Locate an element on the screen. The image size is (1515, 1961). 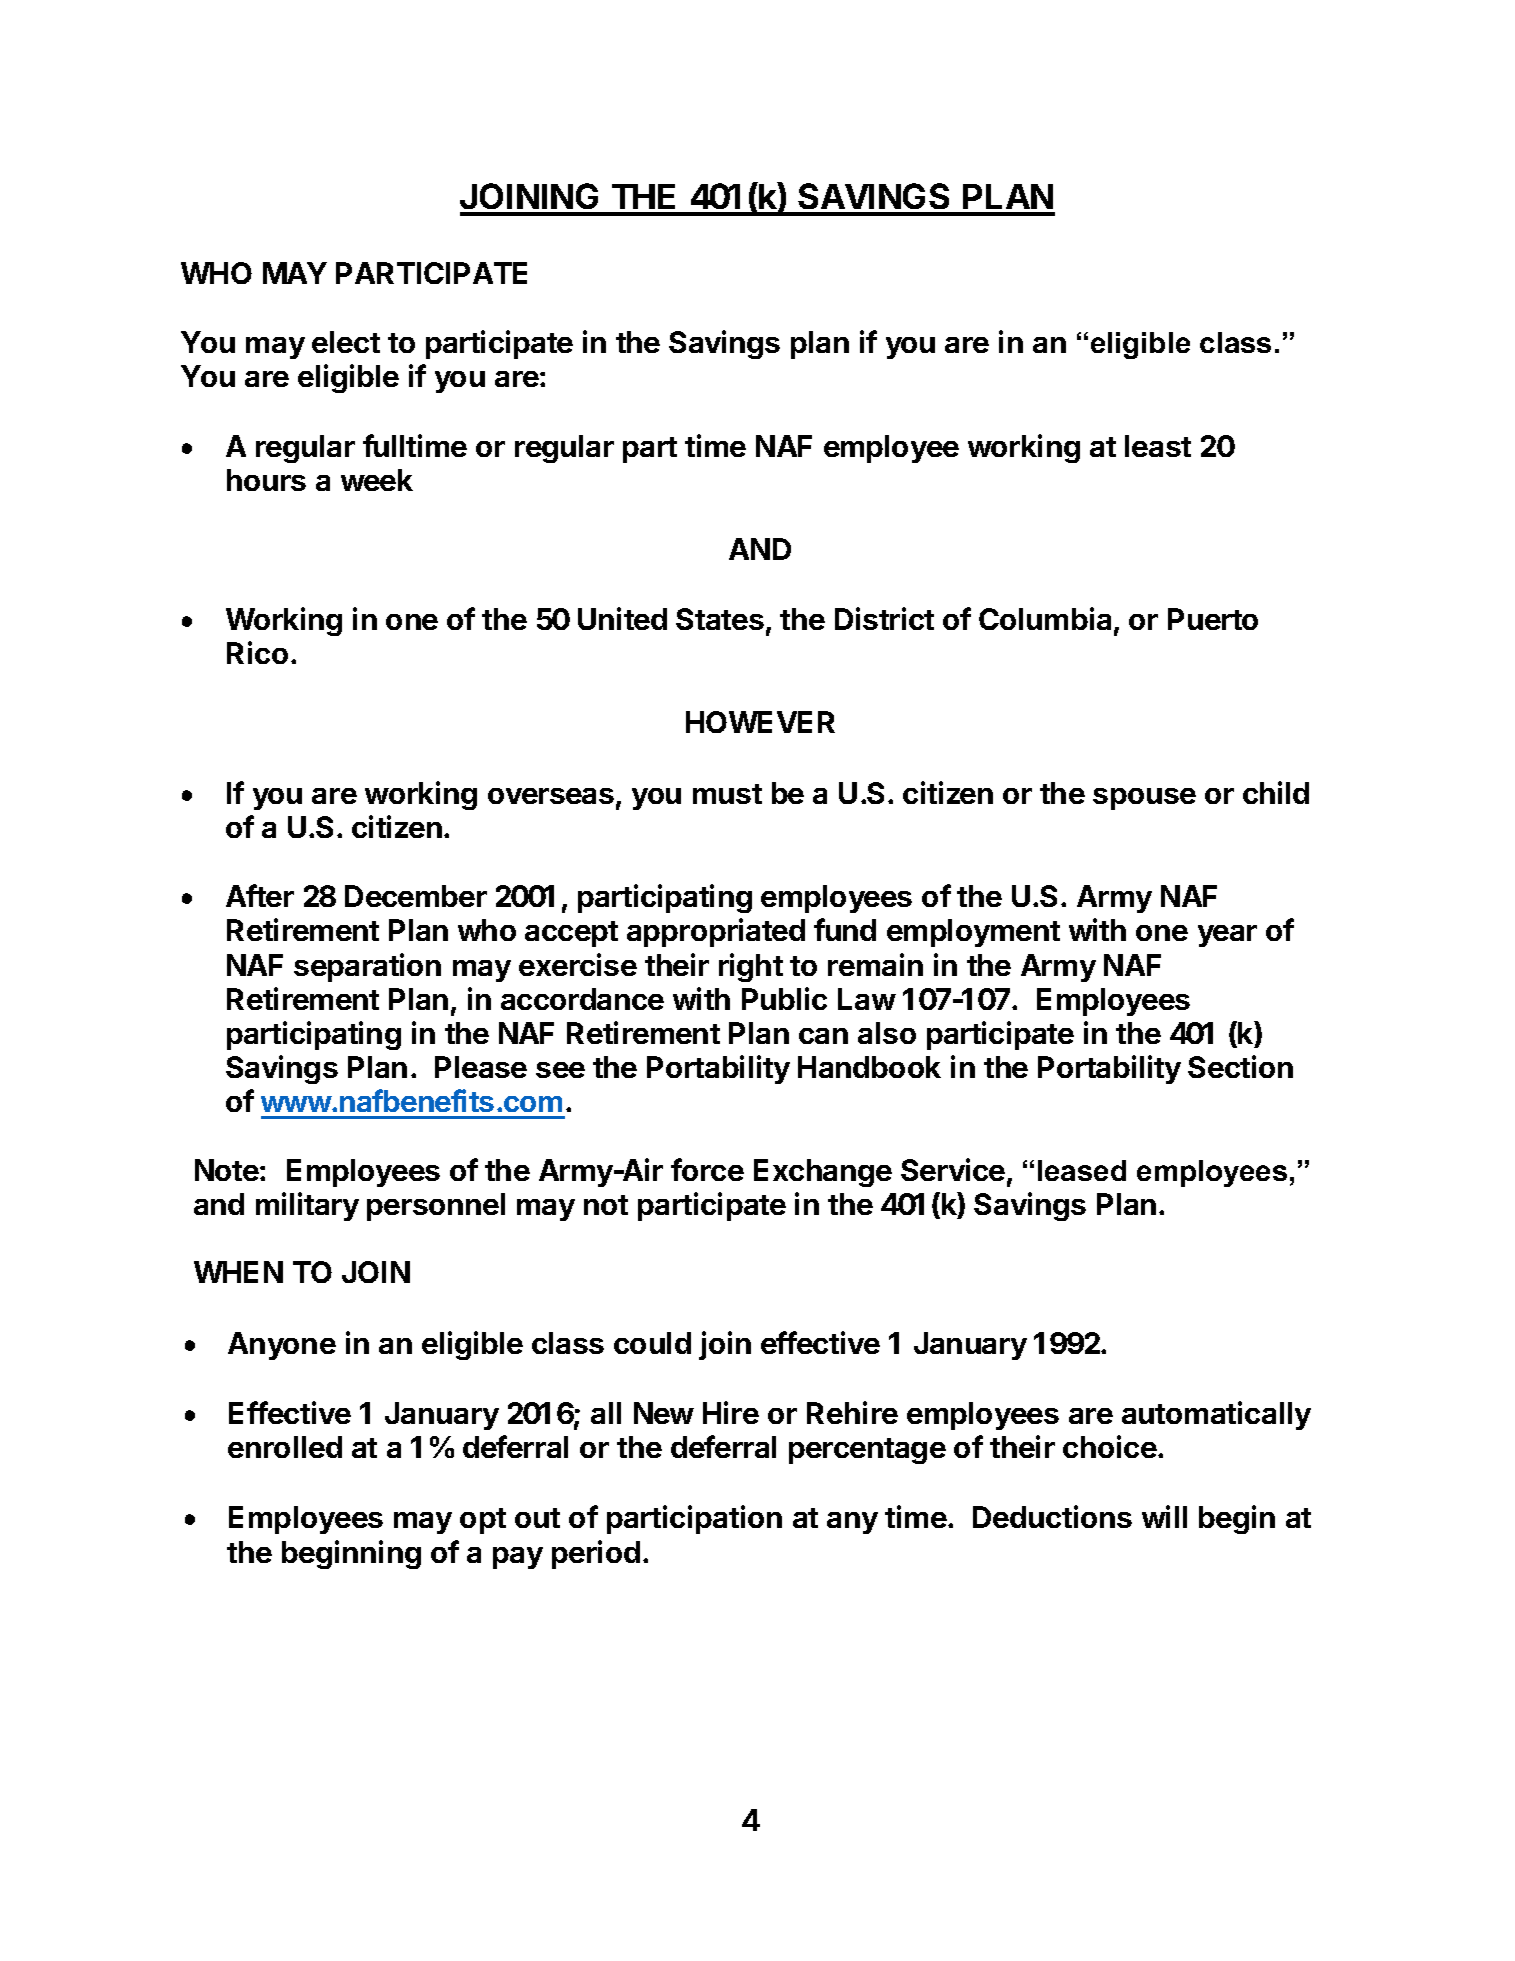
will is located at coordinates (1164, 1516).
